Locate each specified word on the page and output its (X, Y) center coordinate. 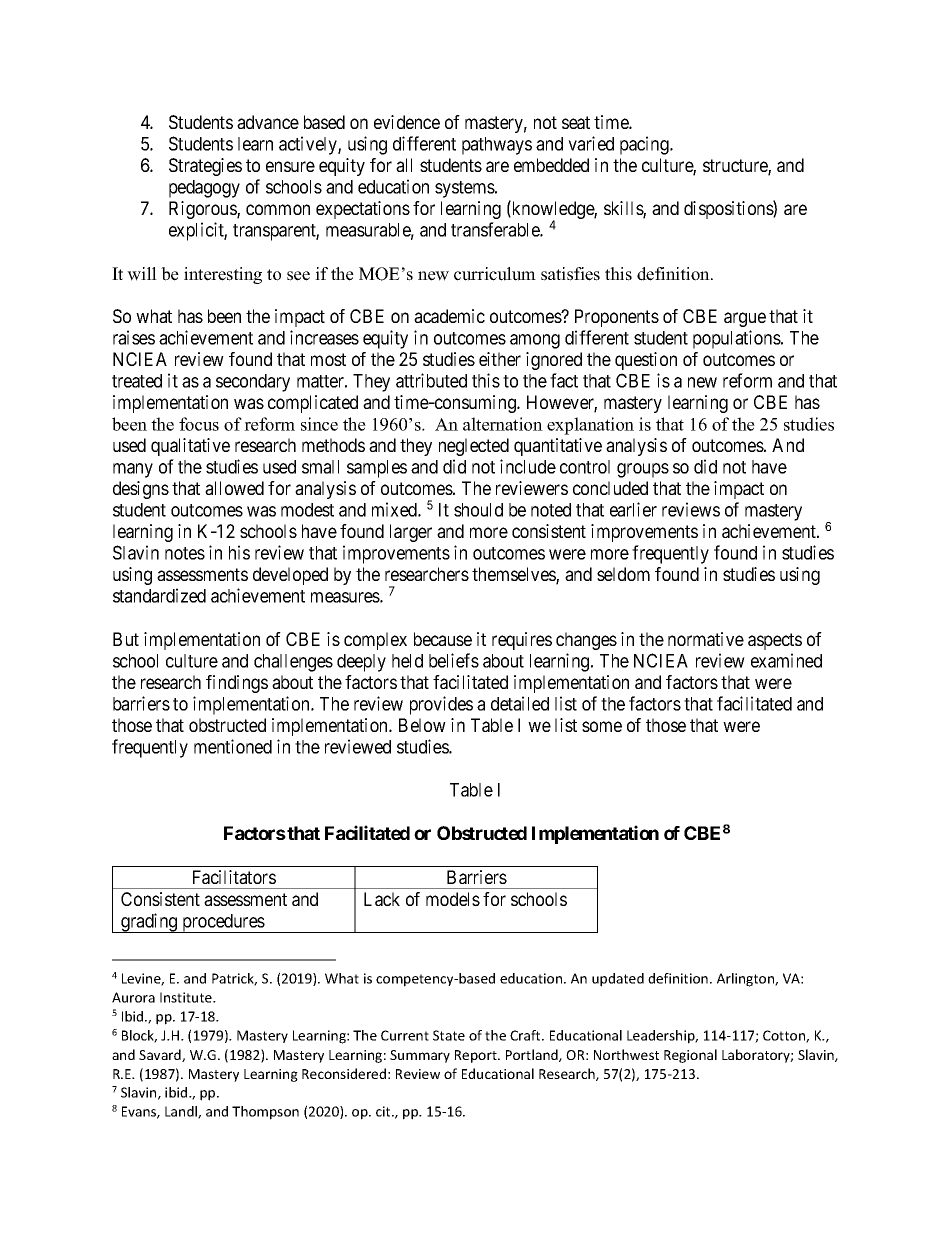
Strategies (205, 167)
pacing (645, 145)
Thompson (265, 1113)
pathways (497, 146)
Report (477, 1056)
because (443, 639)
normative (706, 639)
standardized (159, 595)
